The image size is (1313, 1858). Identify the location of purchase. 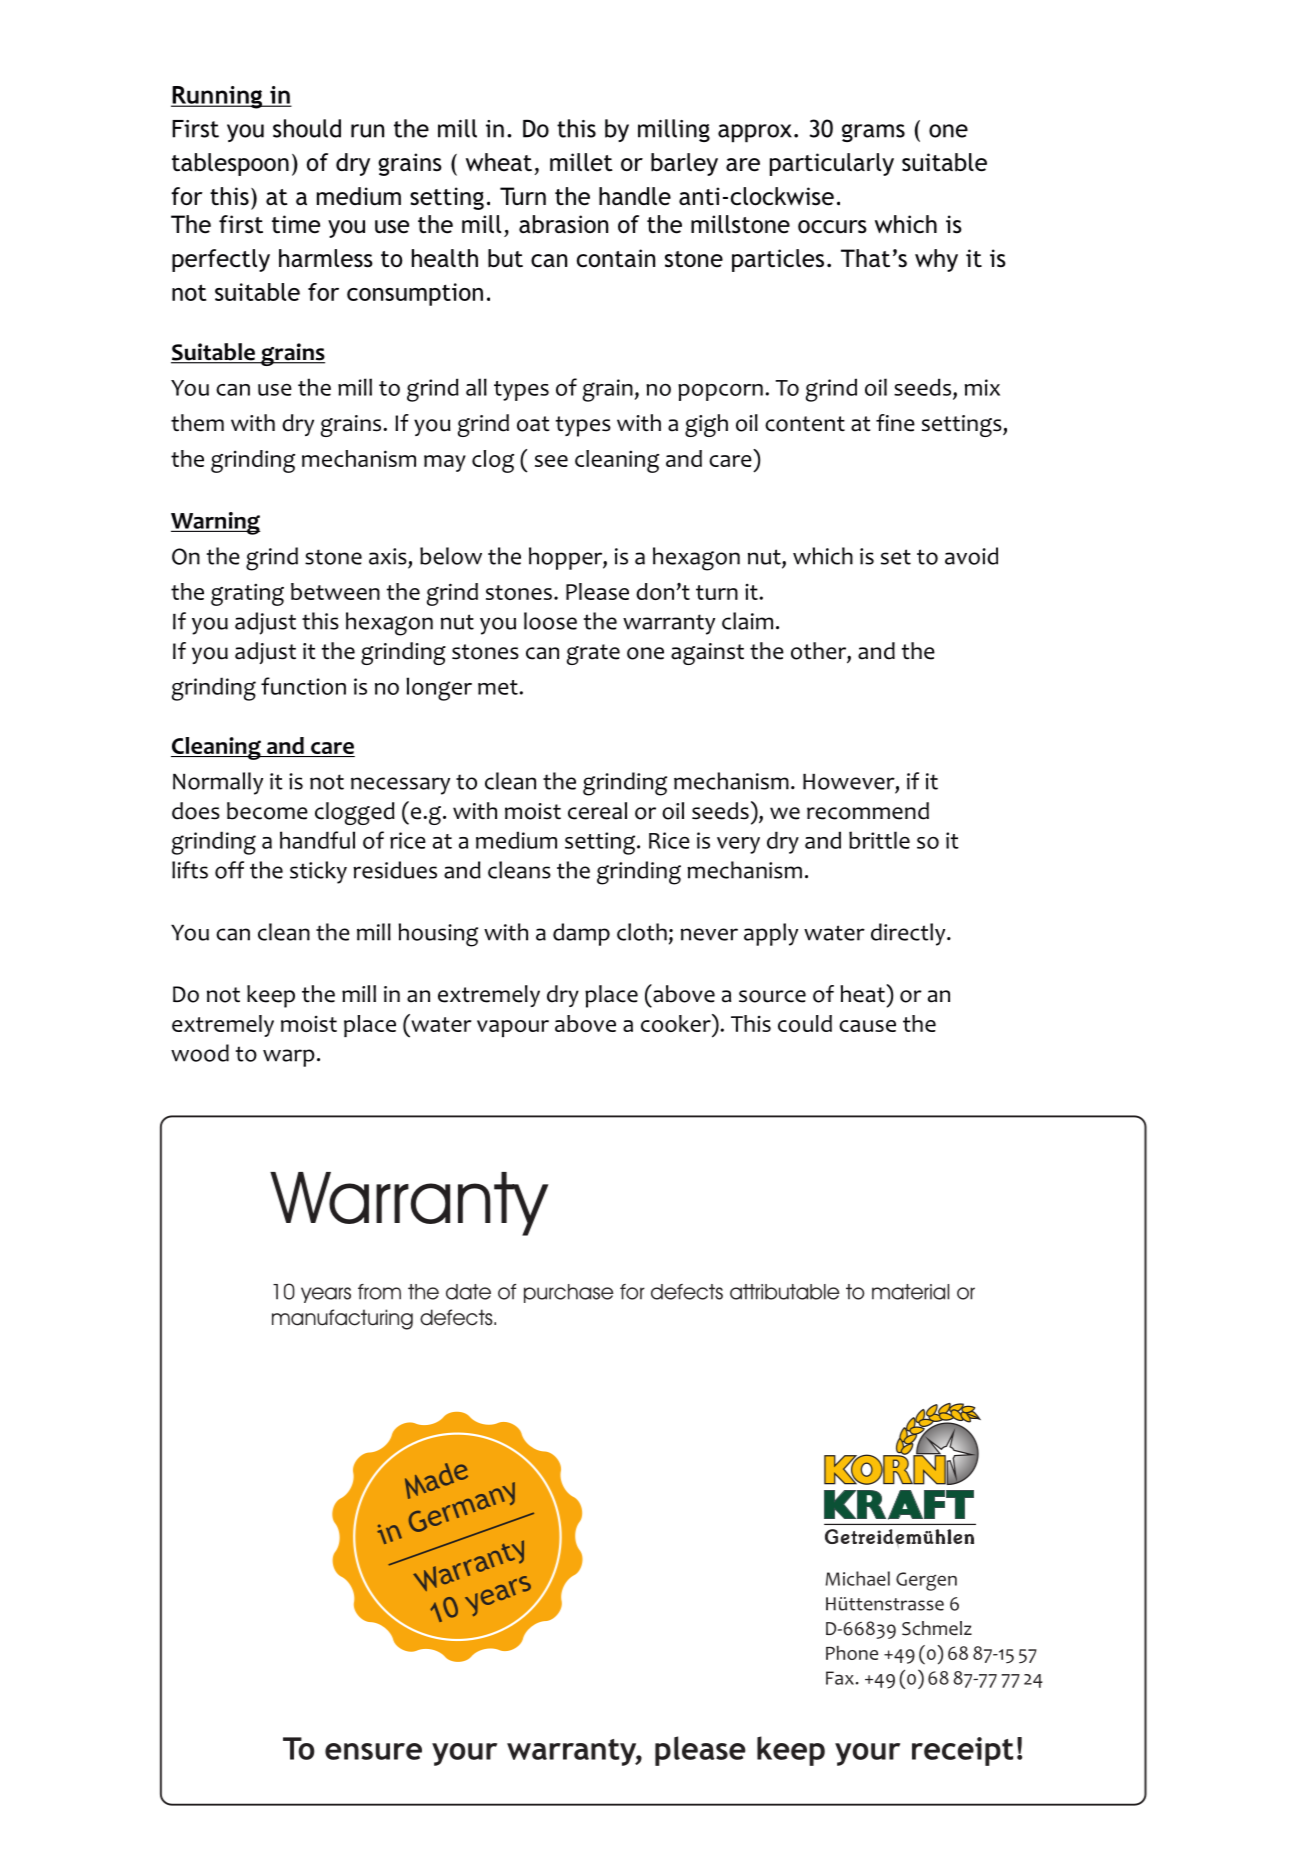
(569, 1293).
